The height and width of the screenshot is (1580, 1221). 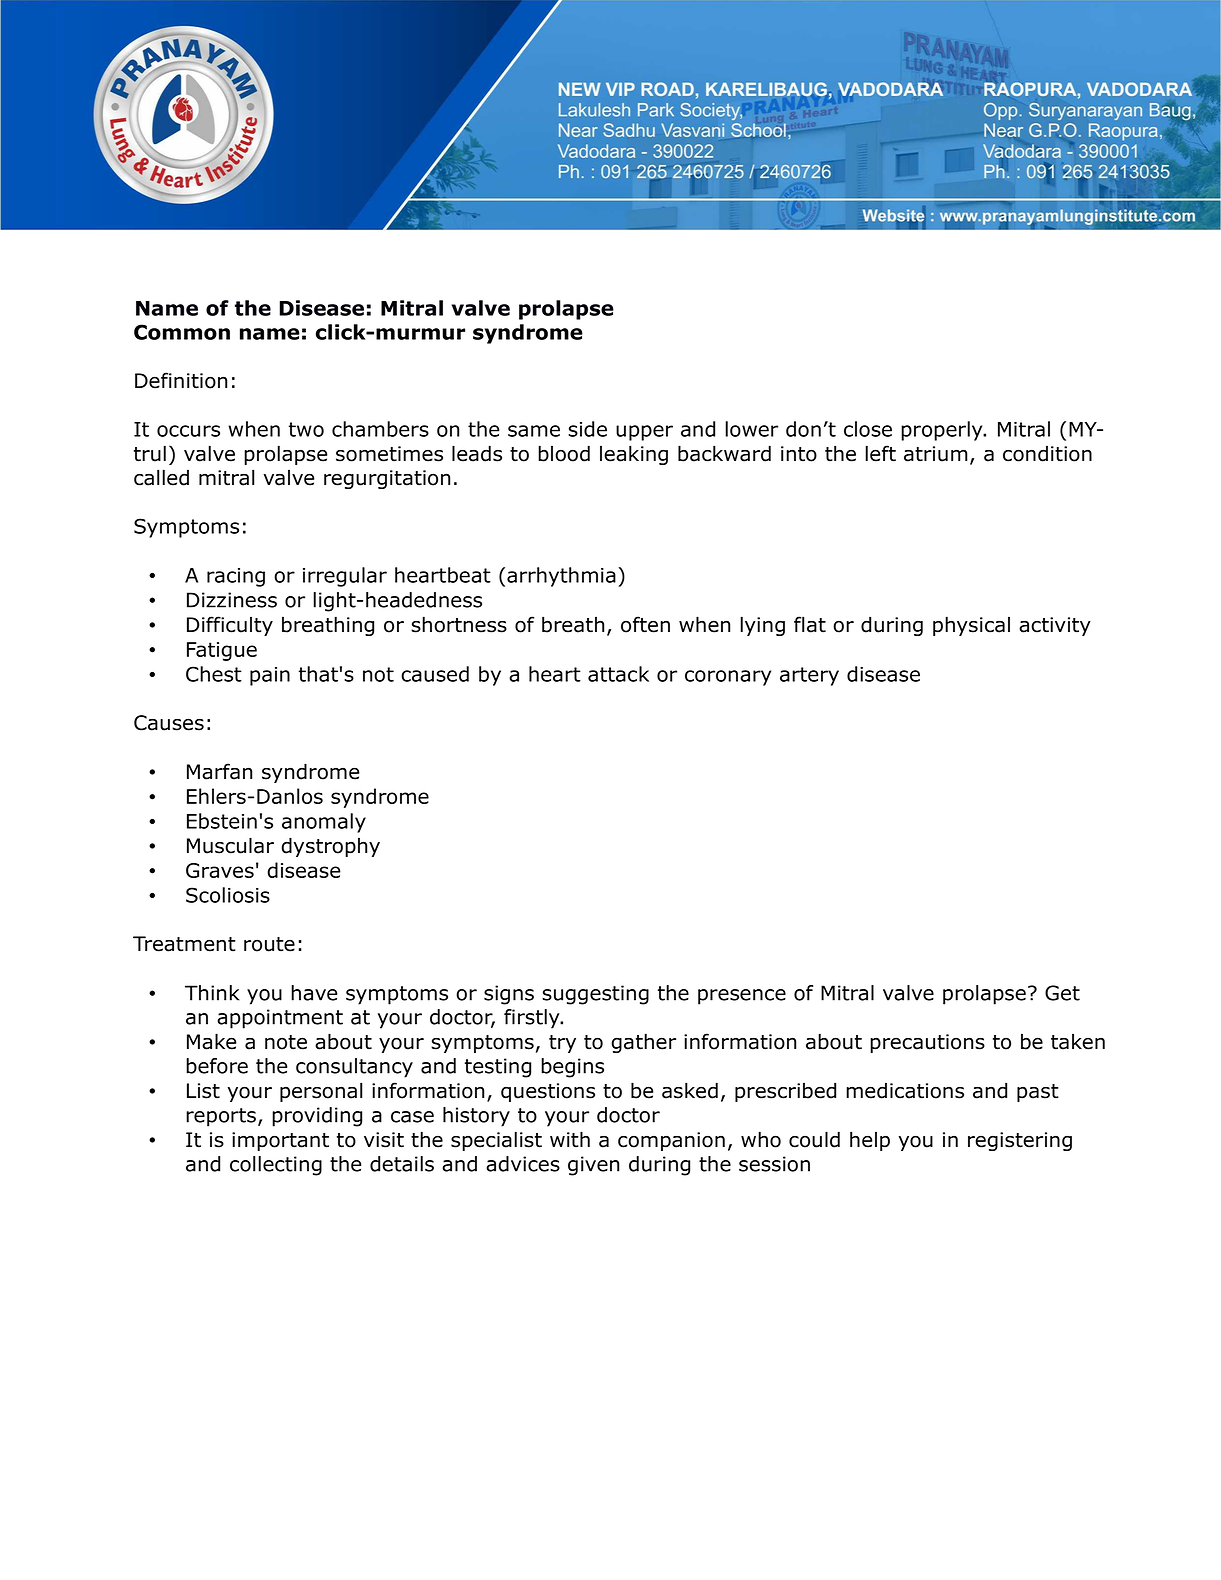 What do you see at coordinates (561, 577) in the screenshot?
I see `arrhythmia` at bounding box center [561, 577].
